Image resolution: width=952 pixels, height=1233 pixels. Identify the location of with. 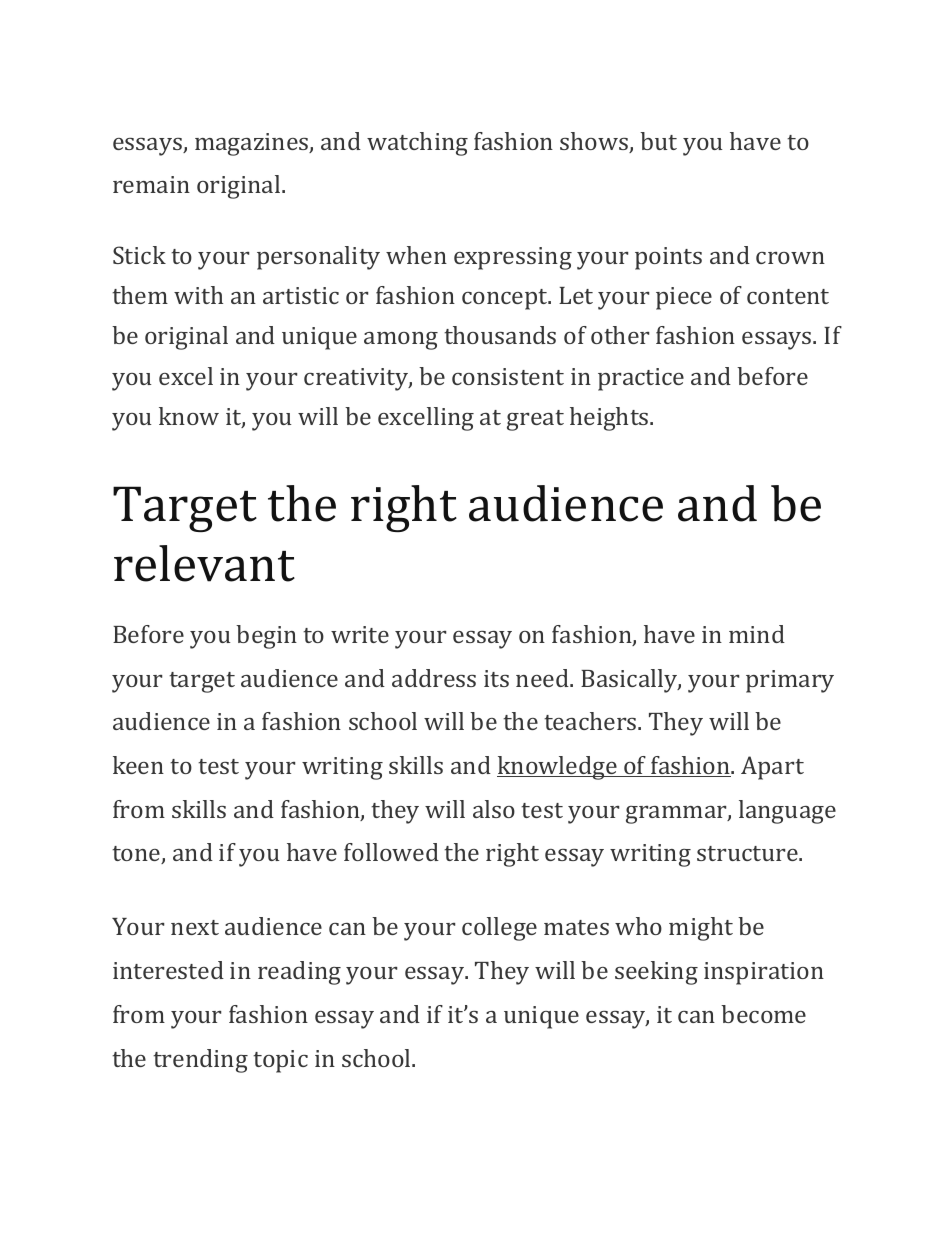
(198, 295).
